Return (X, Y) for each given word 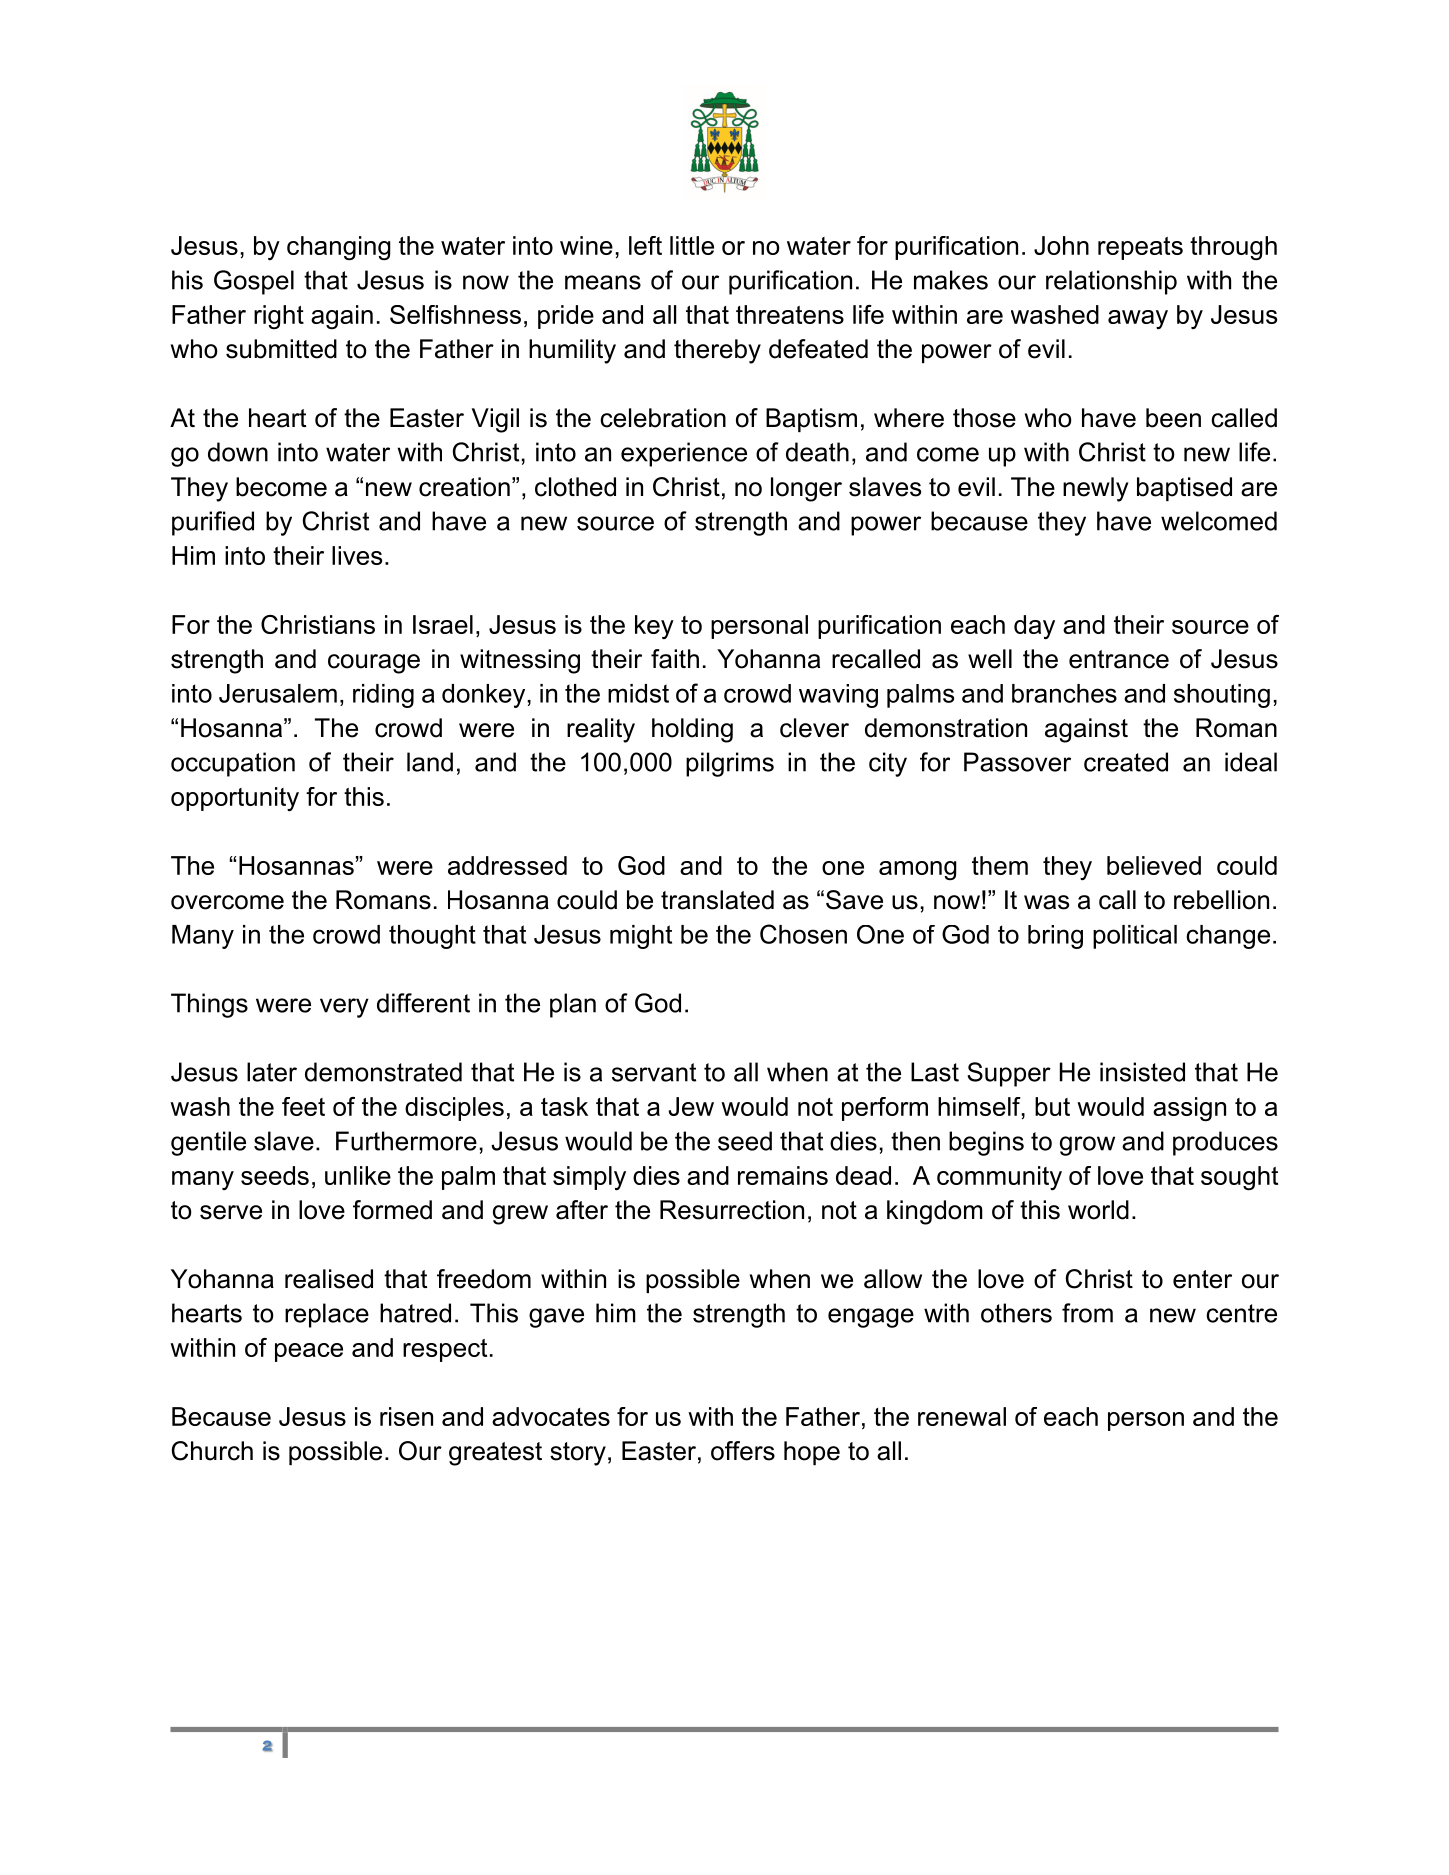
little (692, 245)
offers (743, 1451)
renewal (962, 1416)
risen (406, 1416)
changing (339, 248)
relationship (1111, 282)
